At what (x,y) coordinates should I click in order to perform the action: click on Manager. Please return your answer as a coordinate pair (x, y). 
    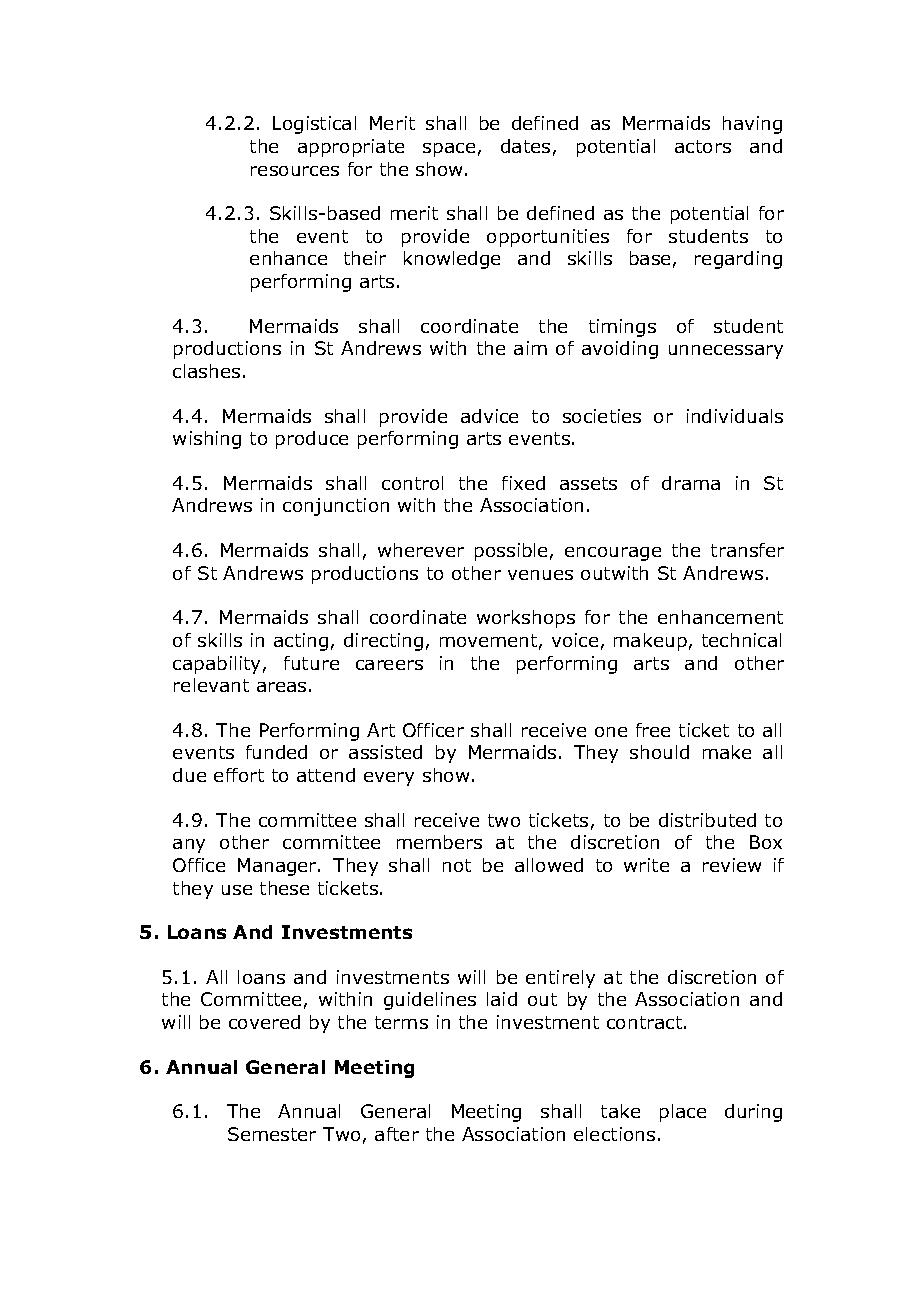
    Looking at the image, I should click on (278, 867).
